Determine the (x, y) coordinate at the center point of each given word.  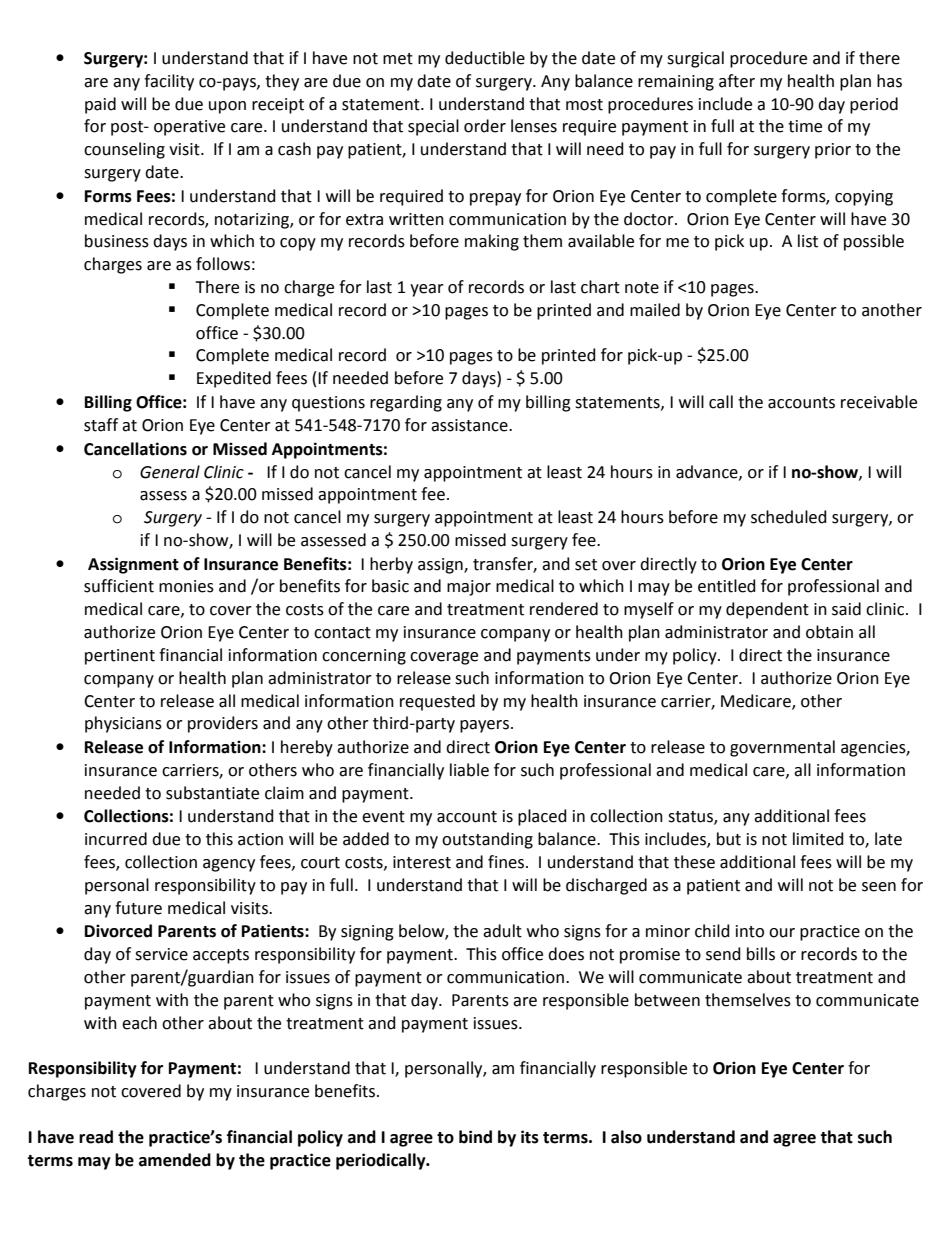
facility (169, 82)
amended (175, 1160)
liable (469, 770)
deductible (485, 58)
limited (818, 839)
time (805, 126)
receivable (879, 402)
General (170, 472)
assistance (470, 425)
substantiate (212, 793)
